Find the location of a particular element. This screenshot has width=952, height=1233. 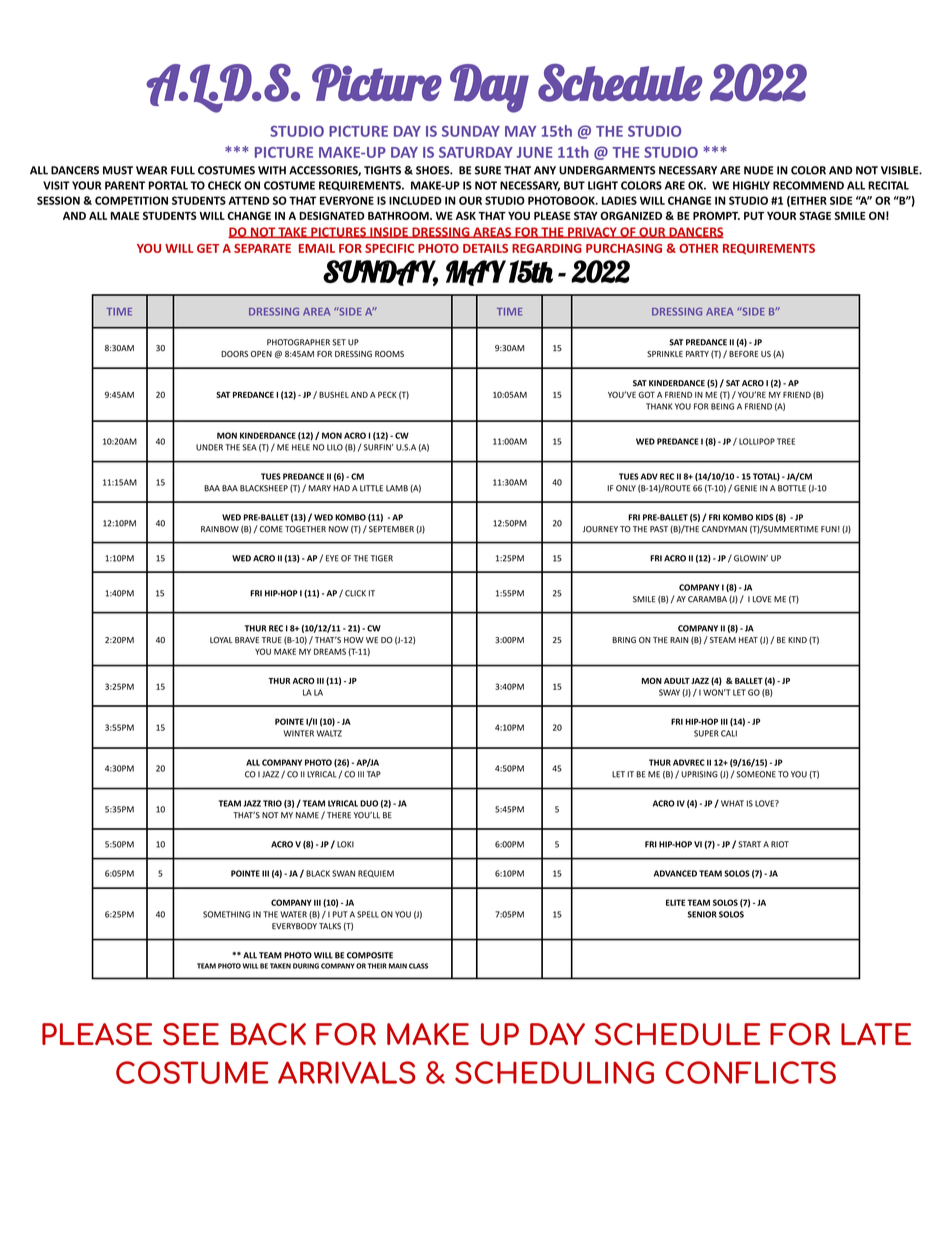

DOORS is located at coordinates (234, 354).
